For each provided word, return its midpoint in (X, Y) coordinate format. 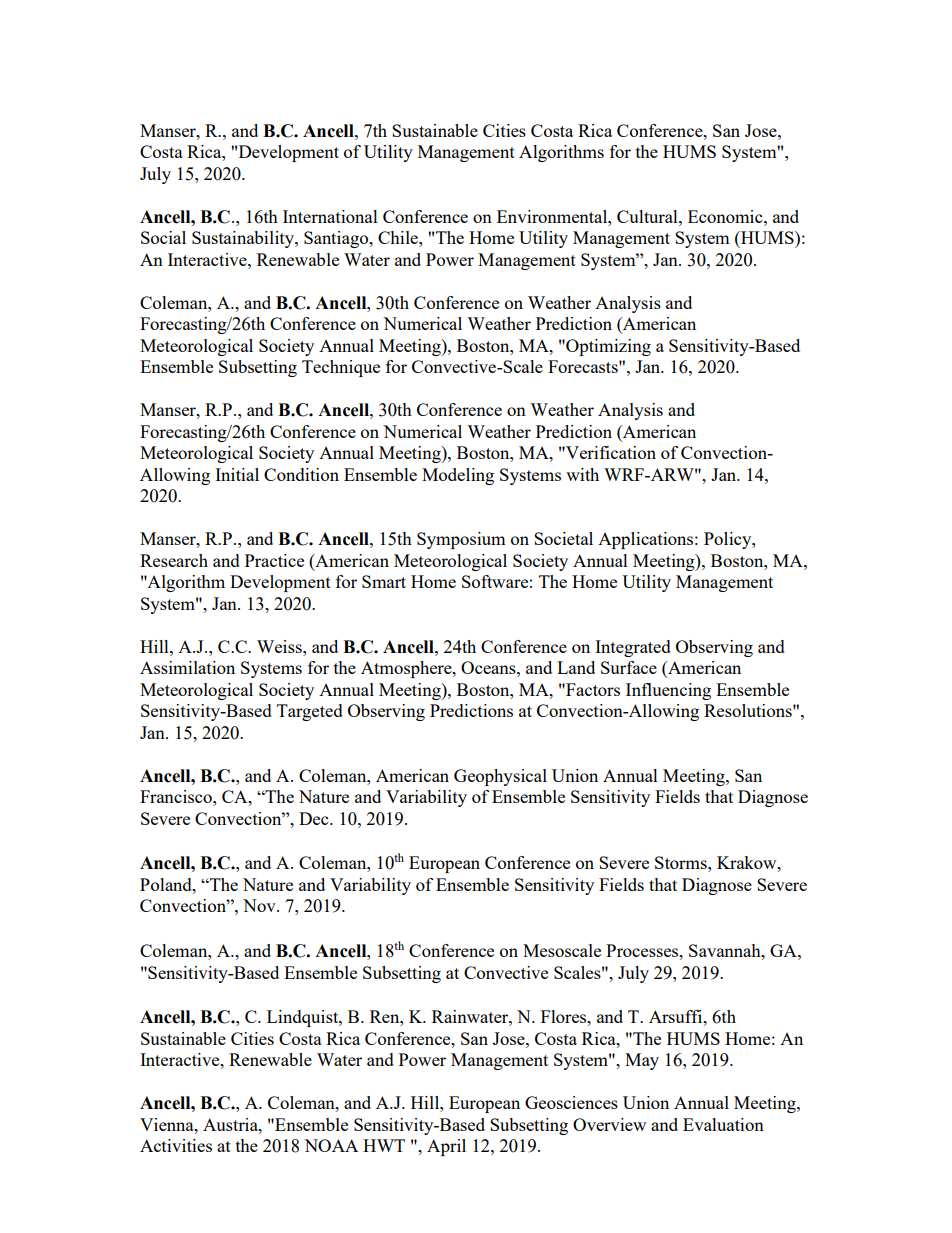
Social (163, 237)
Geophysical (500, 777)
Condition (301, 474)
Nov (260, 905)
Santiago (337, 239)
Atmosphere (407, 669)
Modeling (458, 476)
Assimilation (187, 667)
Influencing (668, 691)
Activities (176, 1145)
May (642, 1061)
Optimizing (607, 347)
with (582, 474)
